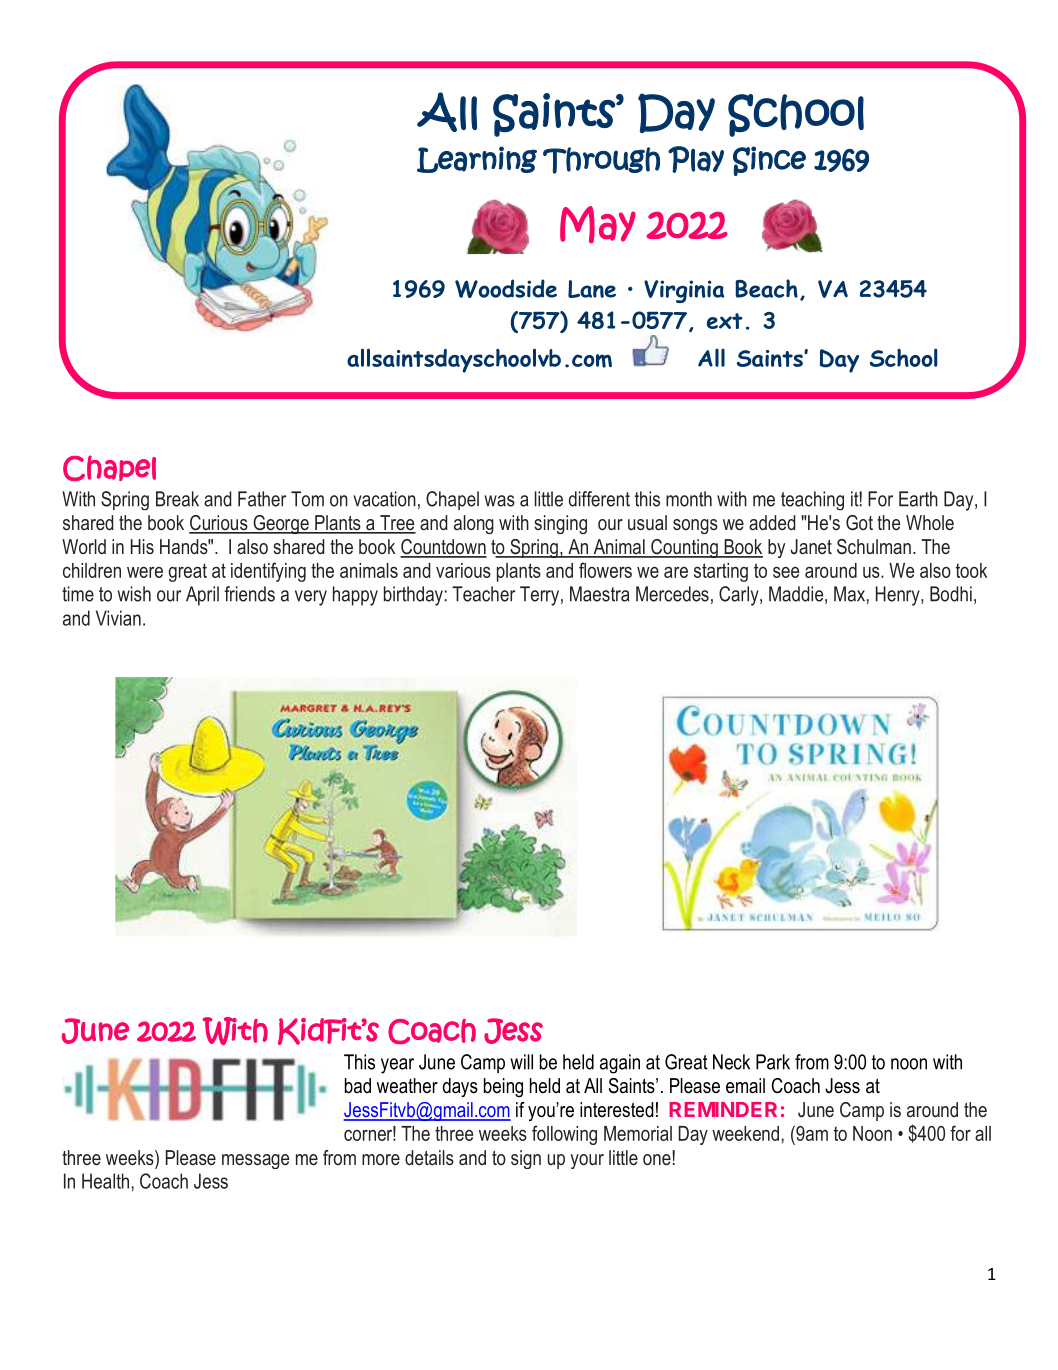 The height and width of the screenshot is (1370, 1058). Describe the element at coordinates (477, 159) in the screenshot. I see `Learning` at that location.
